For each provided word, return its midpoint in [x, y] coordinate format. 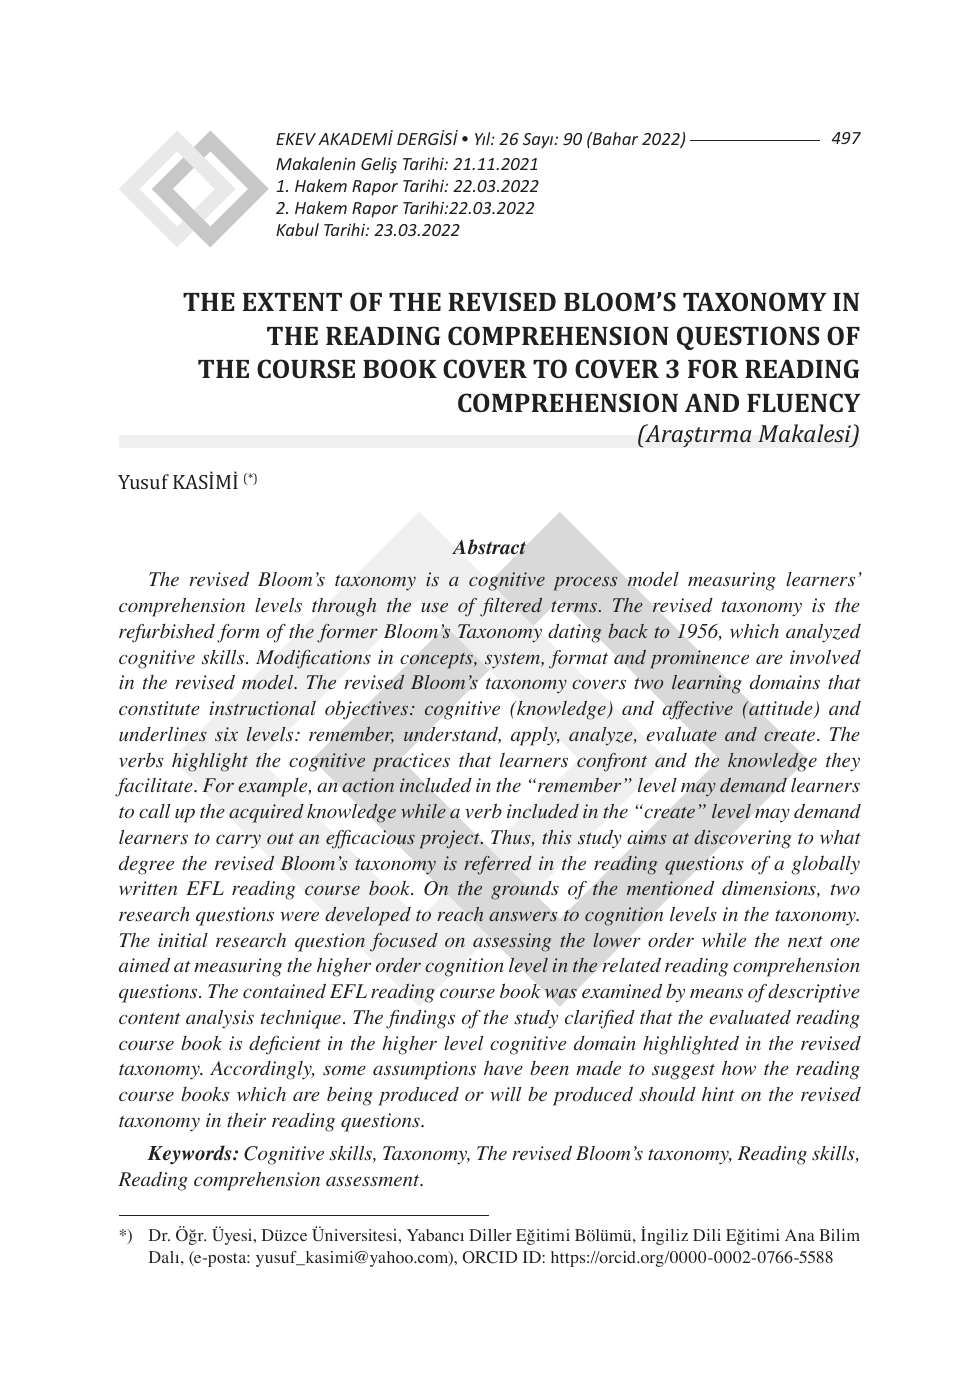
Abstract [489, 547]
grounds [525, 890]
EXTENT [292, 302]
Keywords [190, 1155]
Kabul [297, 229]
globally [826, 865]
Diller [490, 1235]
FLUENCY [804, 402]
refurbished [167, 633]
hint [718, 1094]
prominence [699, 659]
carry [238, 841]
